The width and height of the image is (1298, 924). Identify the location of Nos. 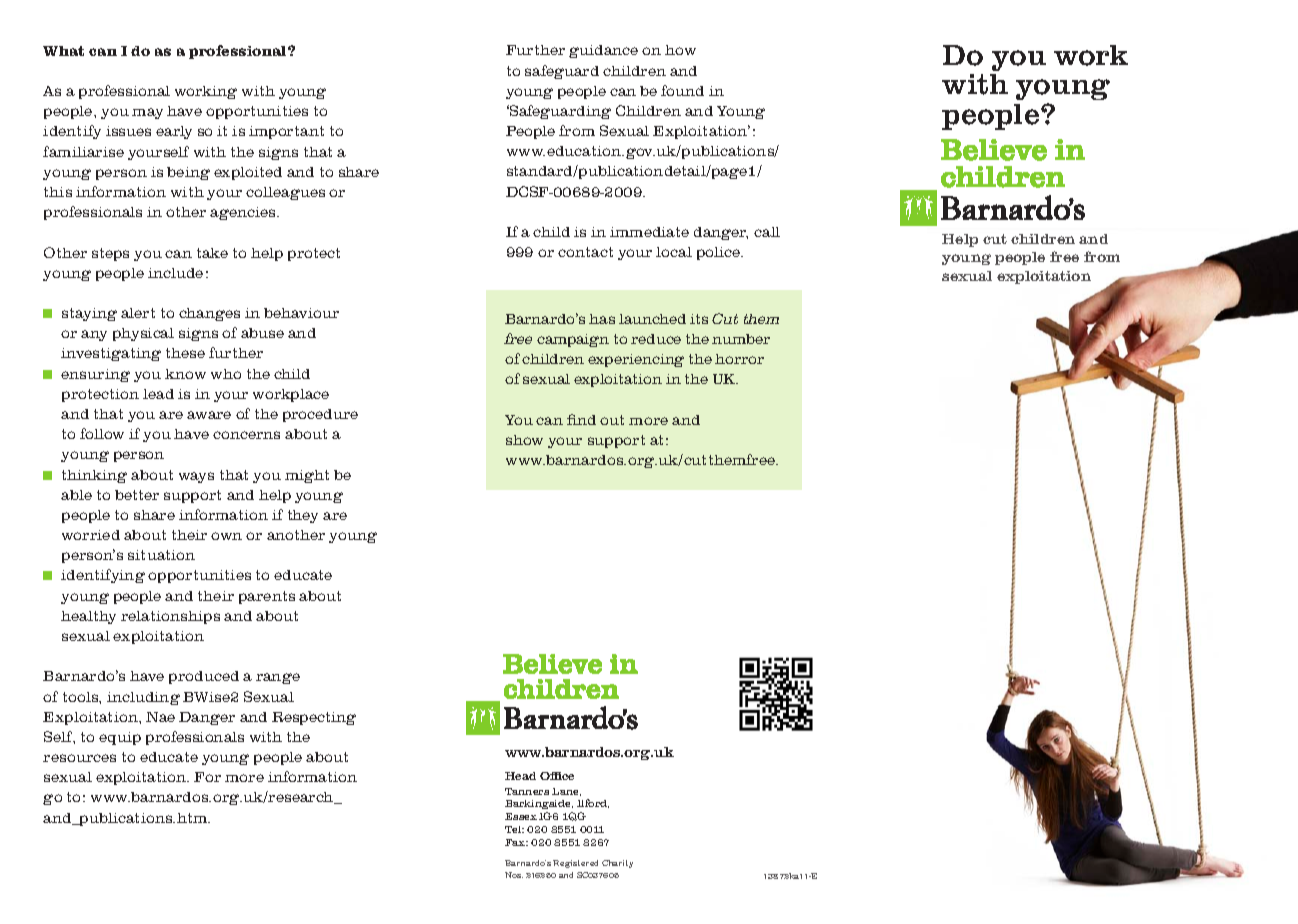
(514, 875).
